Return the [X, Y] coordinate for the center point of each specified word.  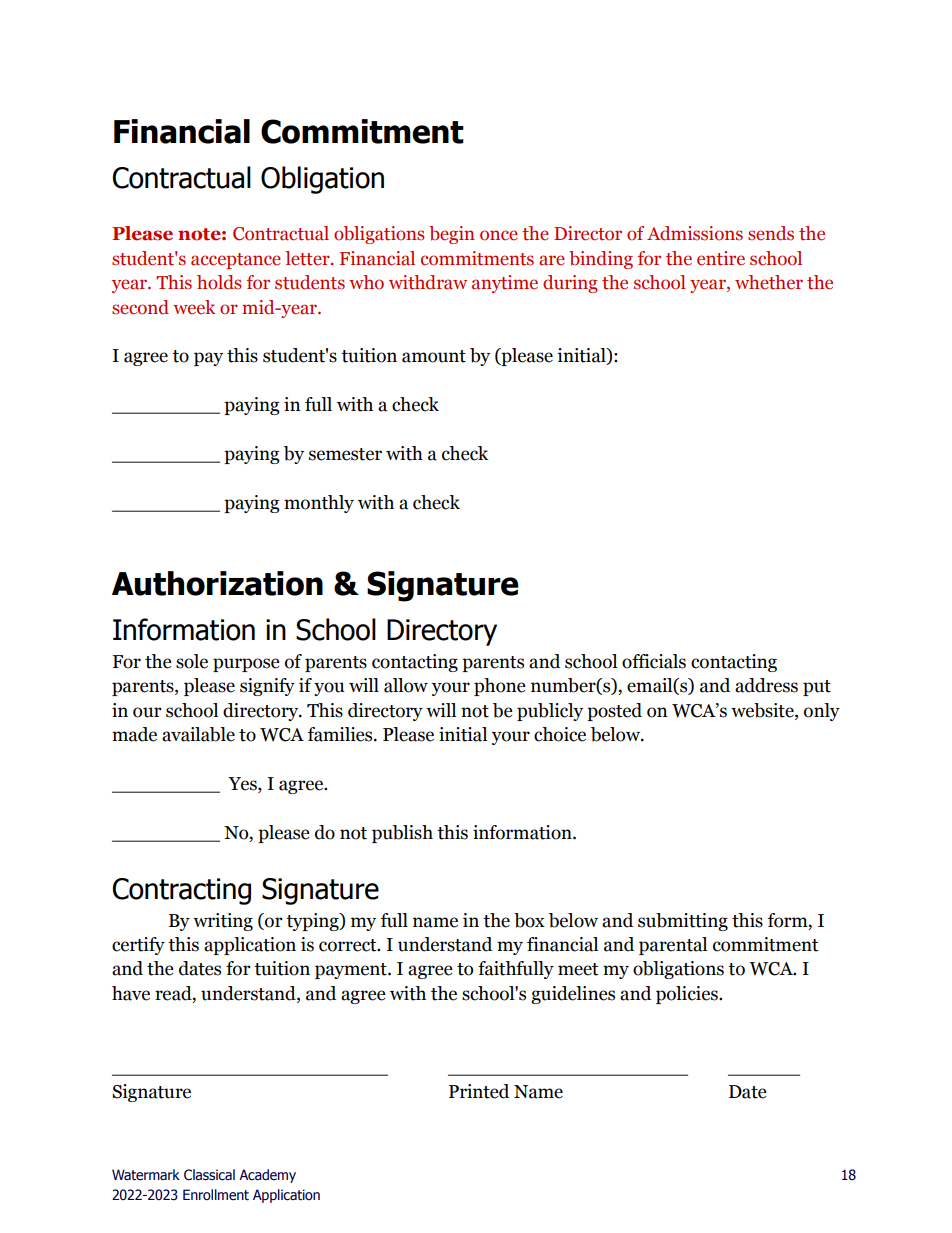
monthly [319, 504]
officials [654, 661]
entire [721, 258]
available [198, 734]
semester [345, 454]
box [529, 920]
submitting [683, 922]
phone [500, 687]
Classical [209, 1175]
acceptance [236, 261]
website [763, 711]
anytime [505, 284]
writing [223, 922]
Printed [479, 1091]
